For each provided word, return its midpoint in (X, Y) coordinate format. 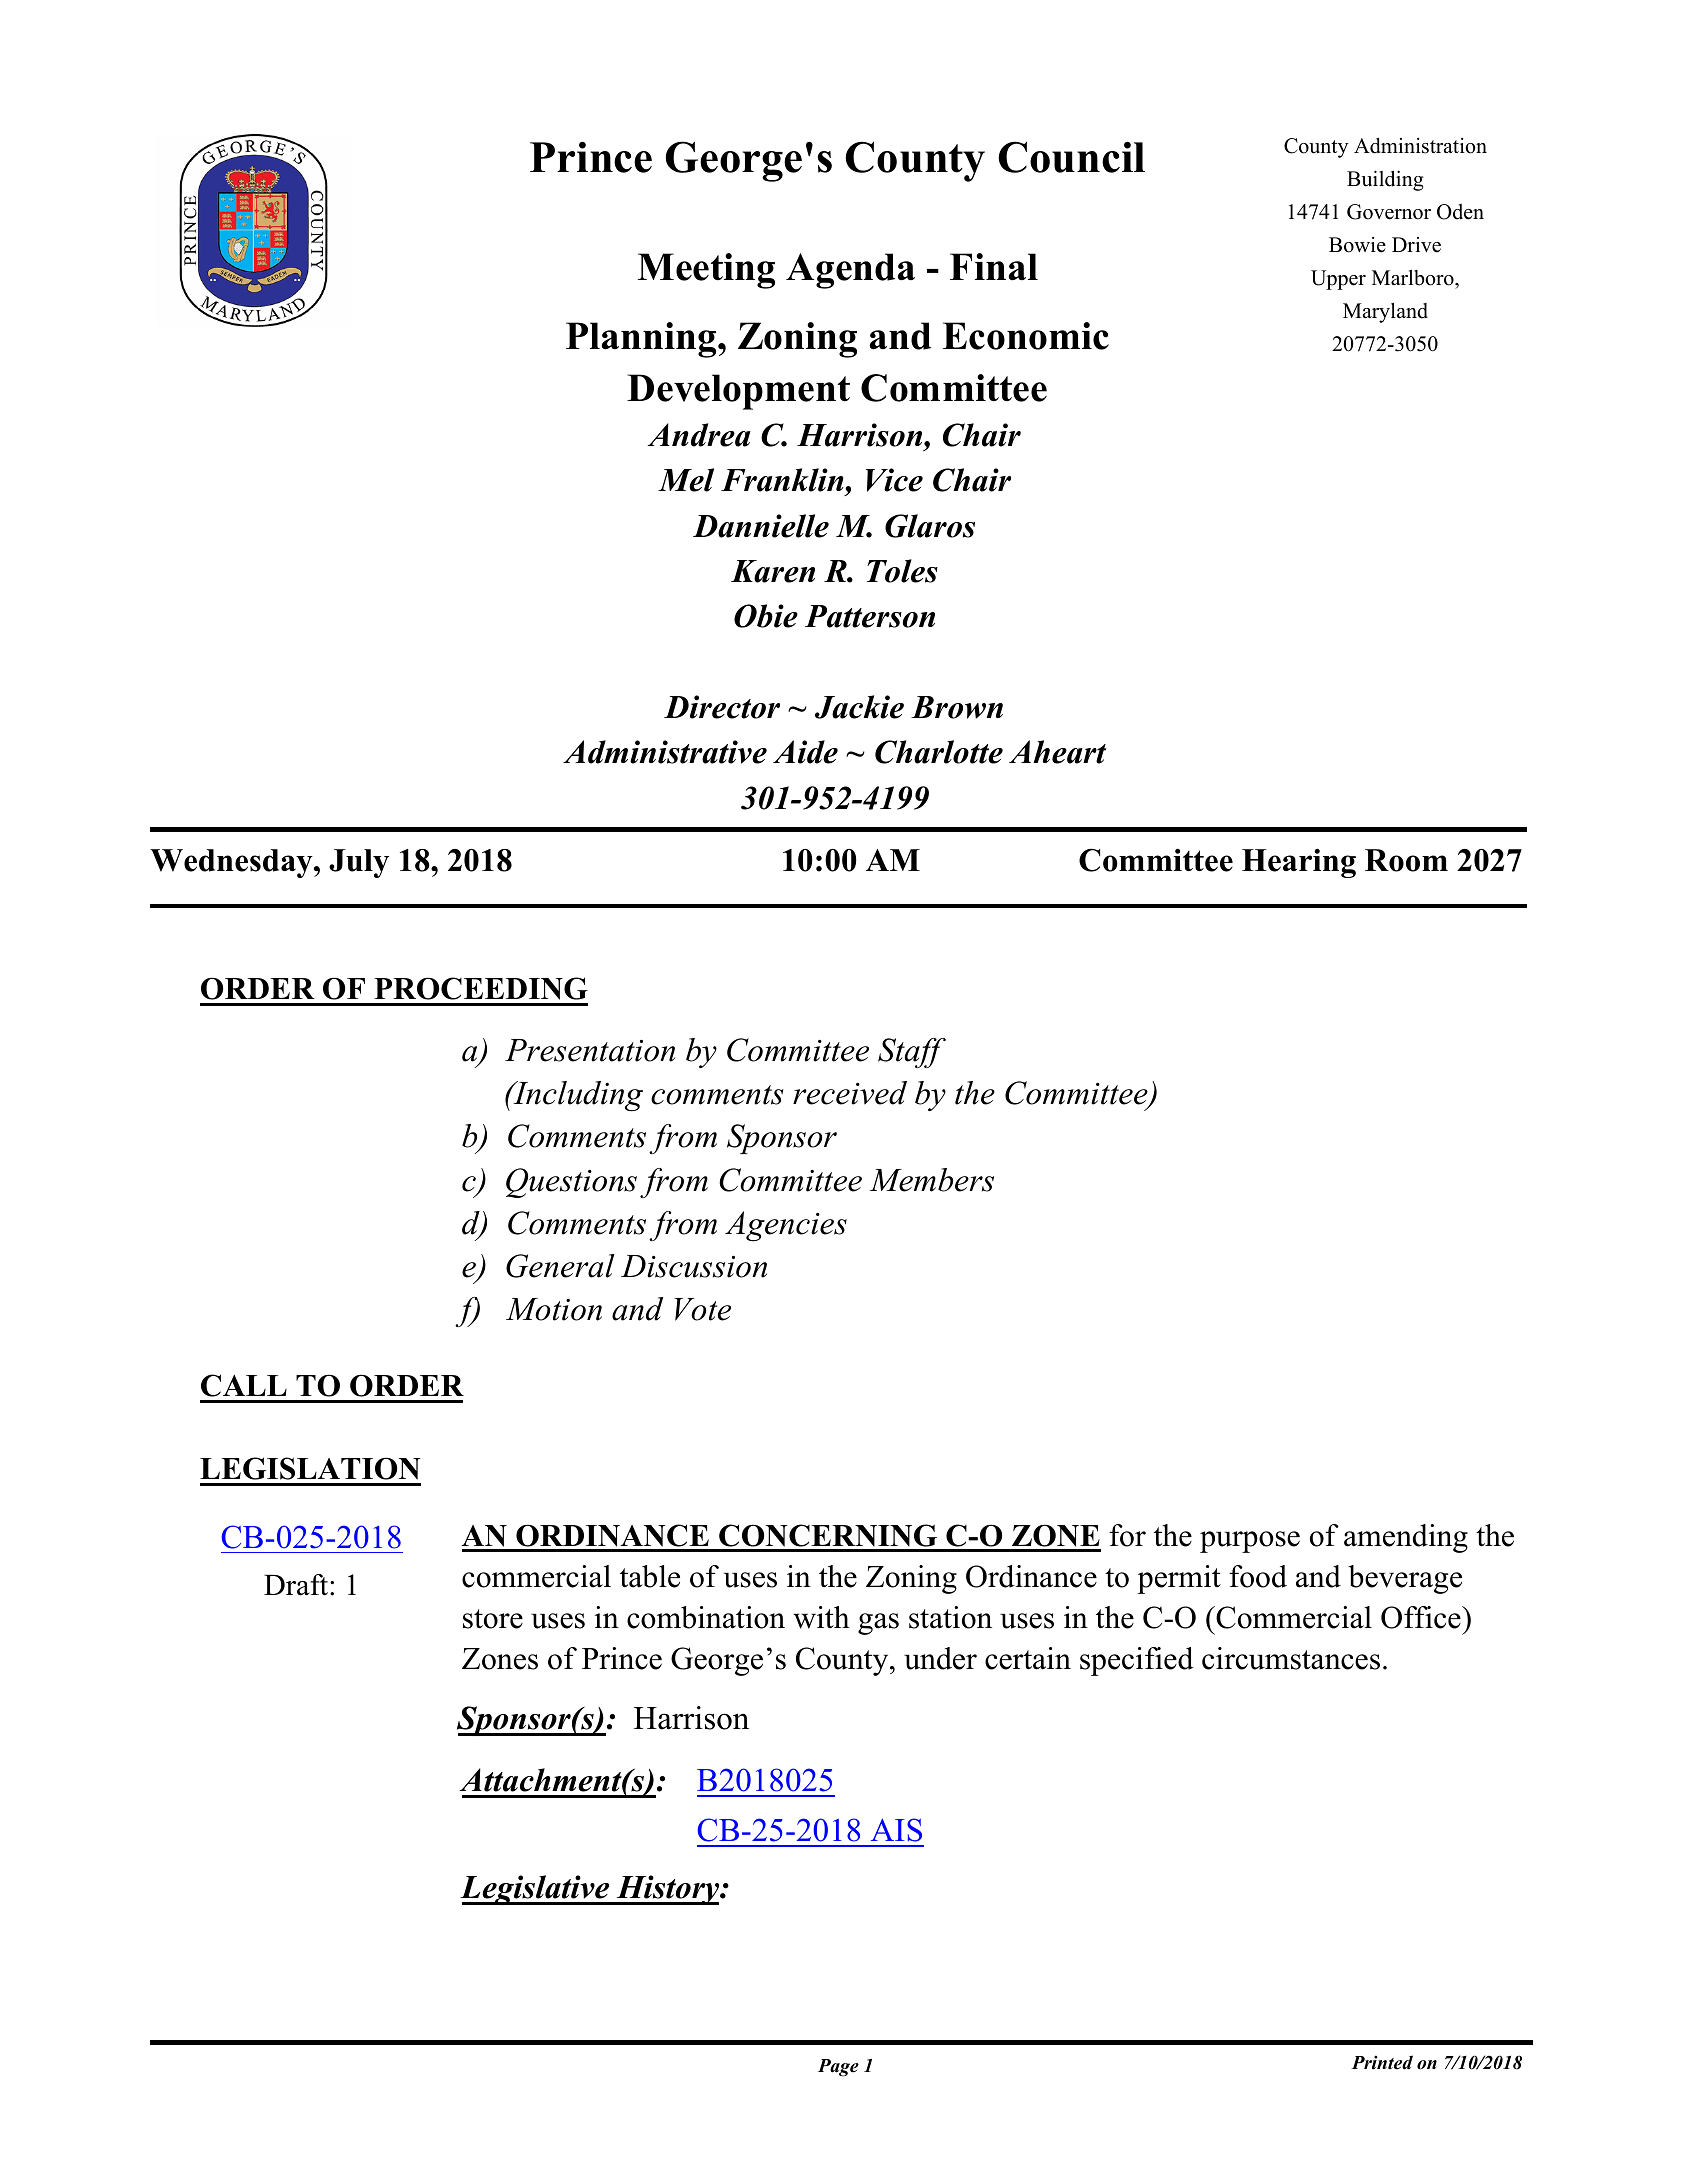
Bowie (1357, 245)
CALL (244, 1385)
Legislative (536, 1890)
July (359, 863)
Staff (912, 1053)
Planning (642, 340)
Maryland (1385, 312)
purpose (1250, 1542)
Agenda (850, 271)
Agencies (786, 1226)
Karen (773, 571)
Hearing (1299, 863)
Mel (686, 480)
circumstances (1291, 1658)
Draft (297, 1585)
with (821, 1617)
